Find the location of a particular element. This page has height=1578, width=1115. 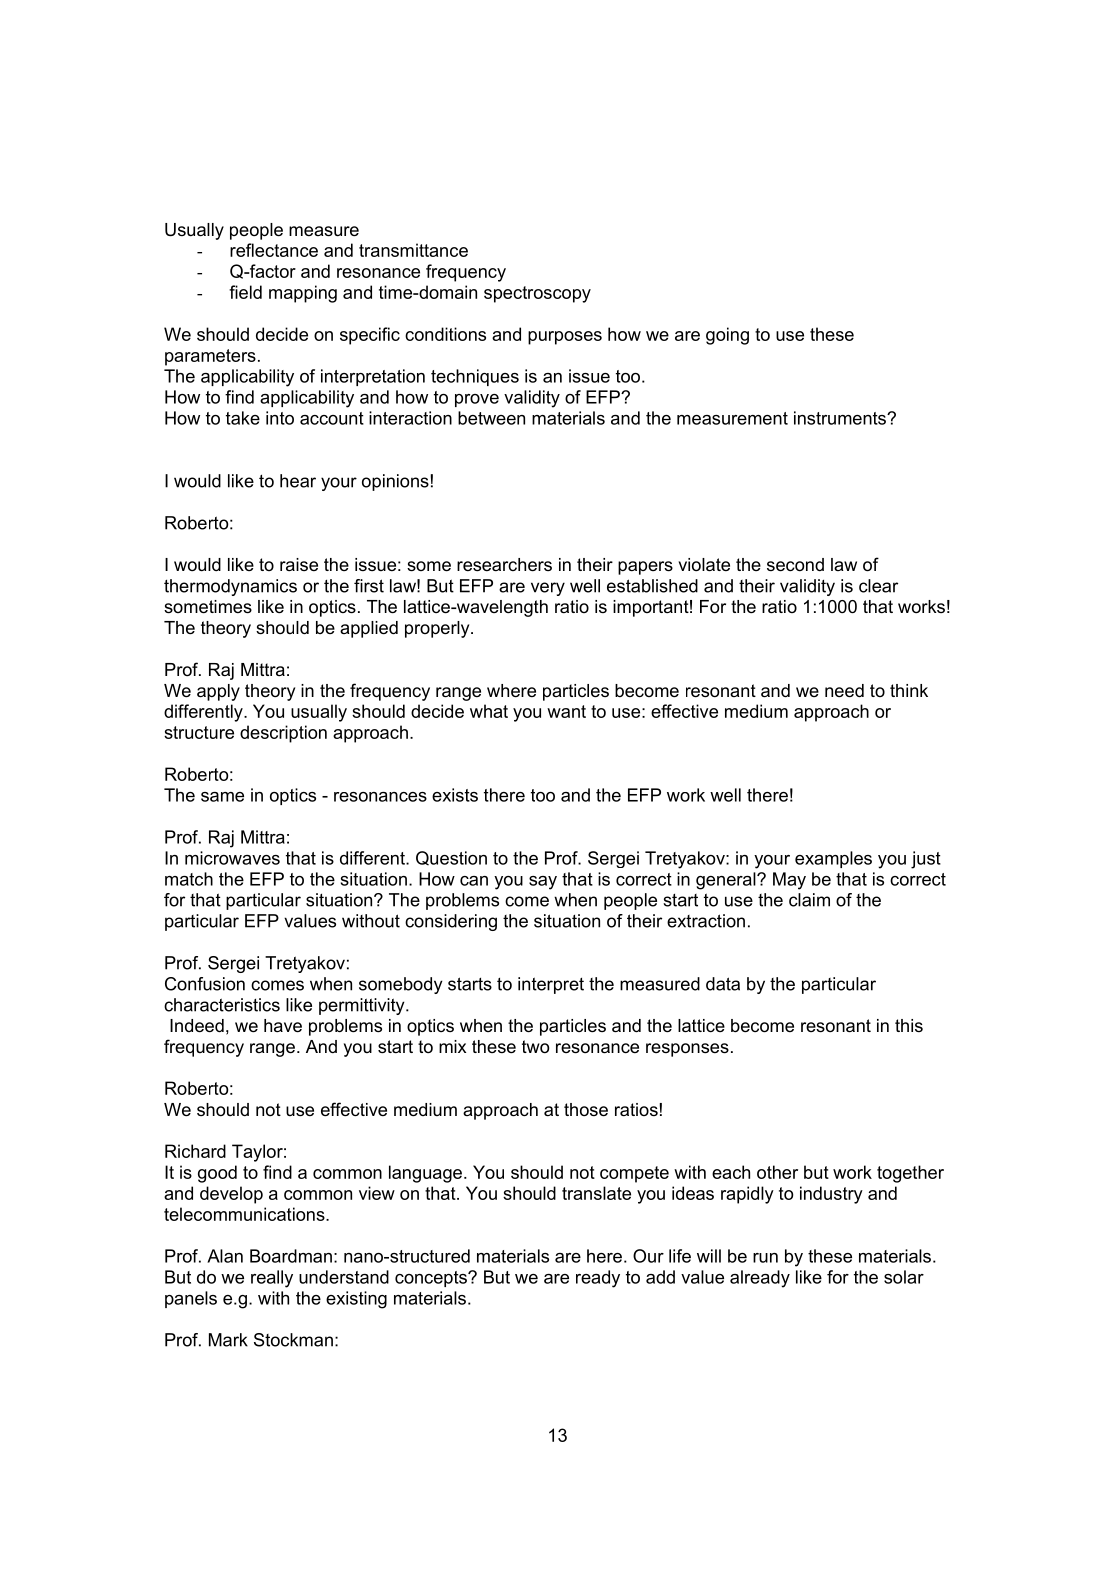

add is located at coordinates (660, 1277).
